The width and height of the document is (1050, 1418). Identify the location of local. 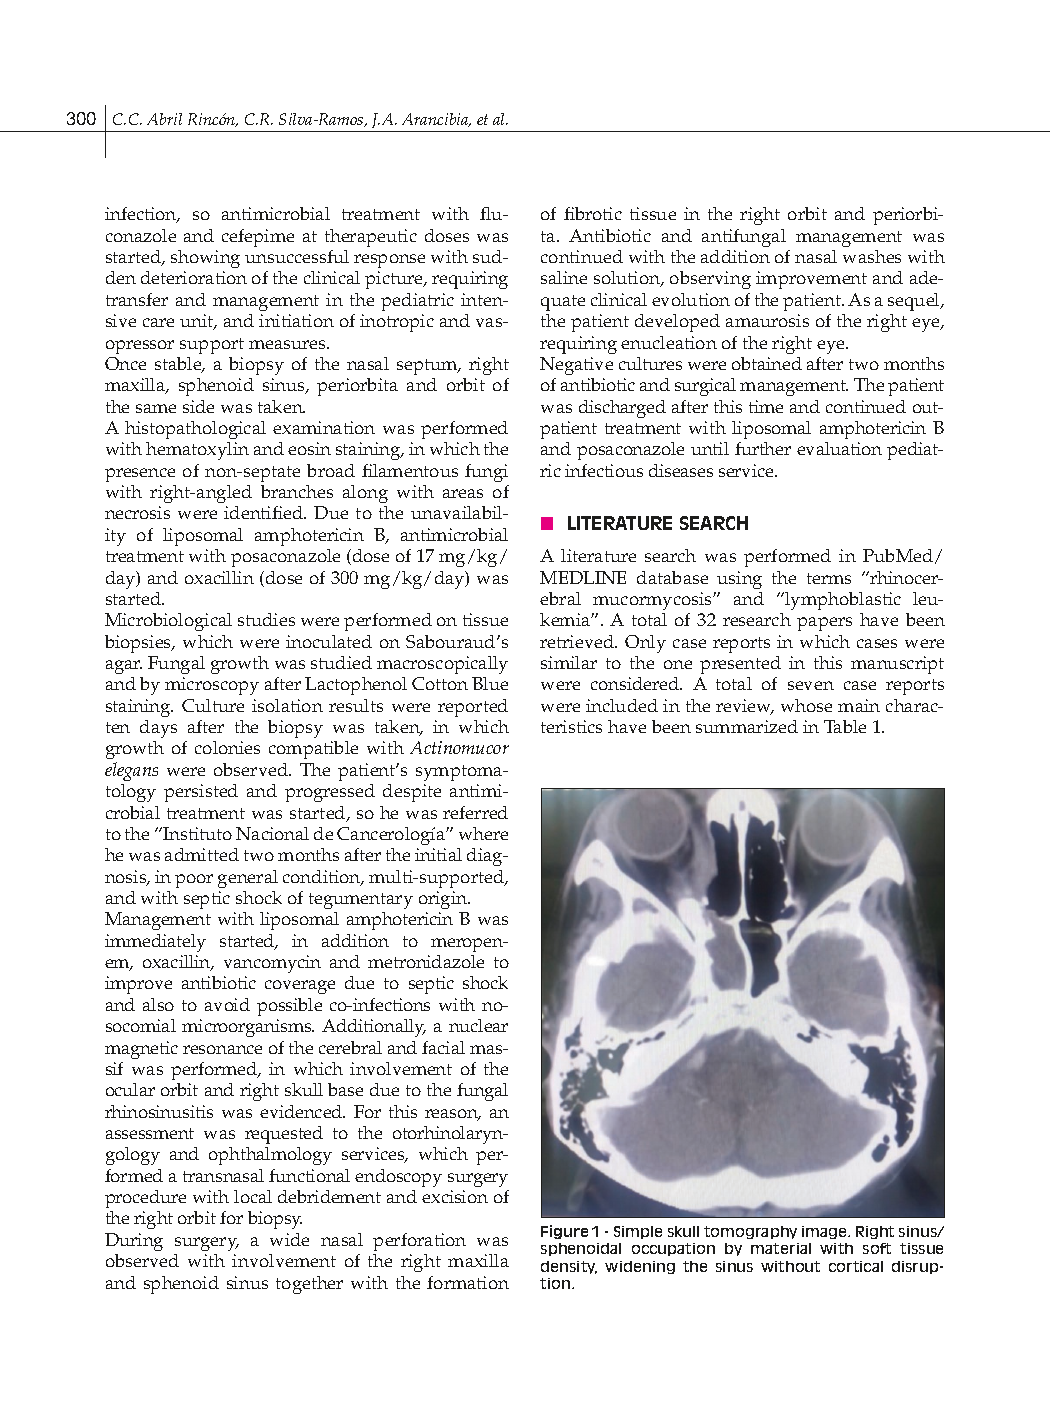
(253, 1196).
